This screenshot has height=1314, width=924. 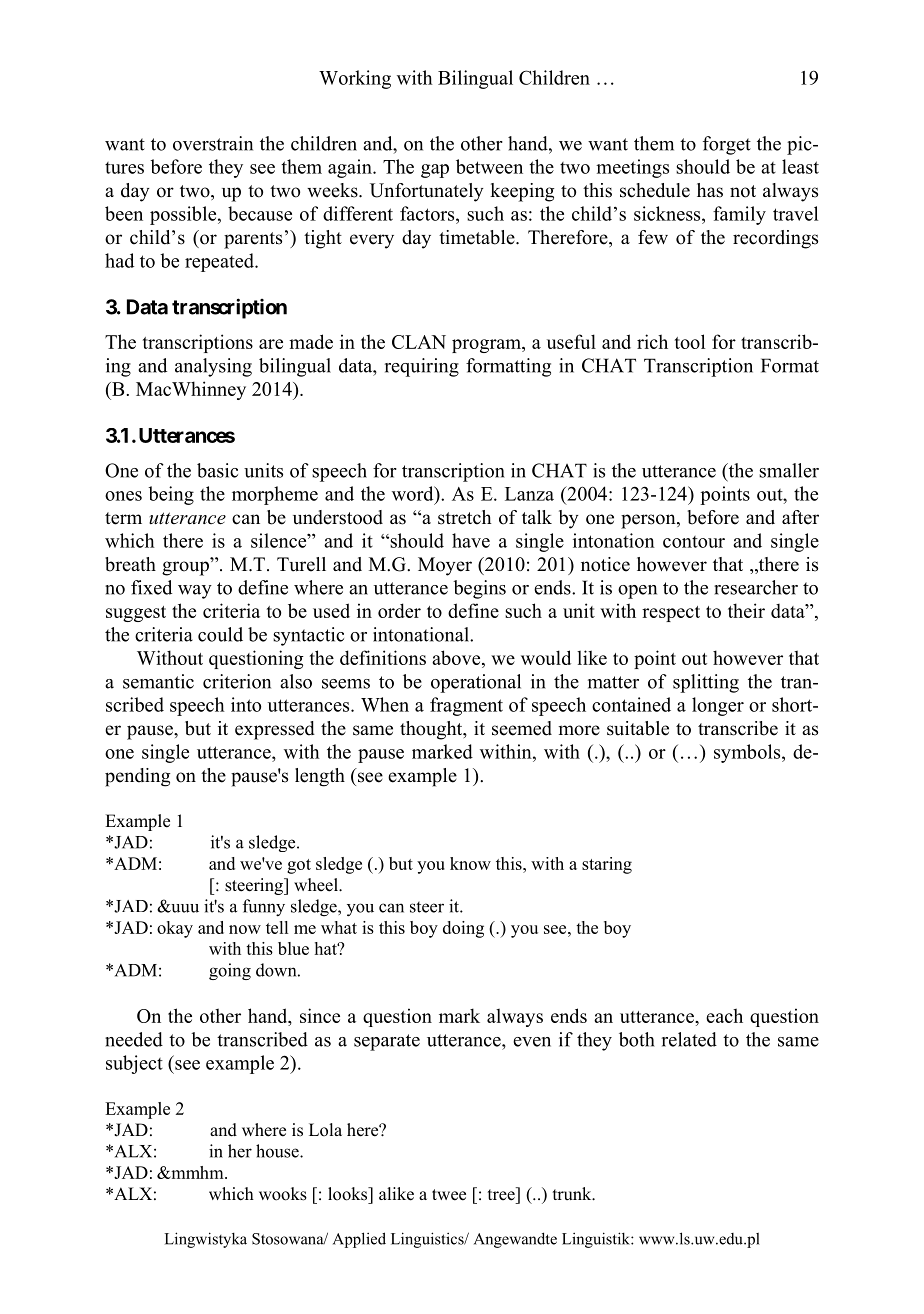 What do you see at coordinates (727, 145) in the screenshot?
I see `forget` at bounding box center [727, 145].
